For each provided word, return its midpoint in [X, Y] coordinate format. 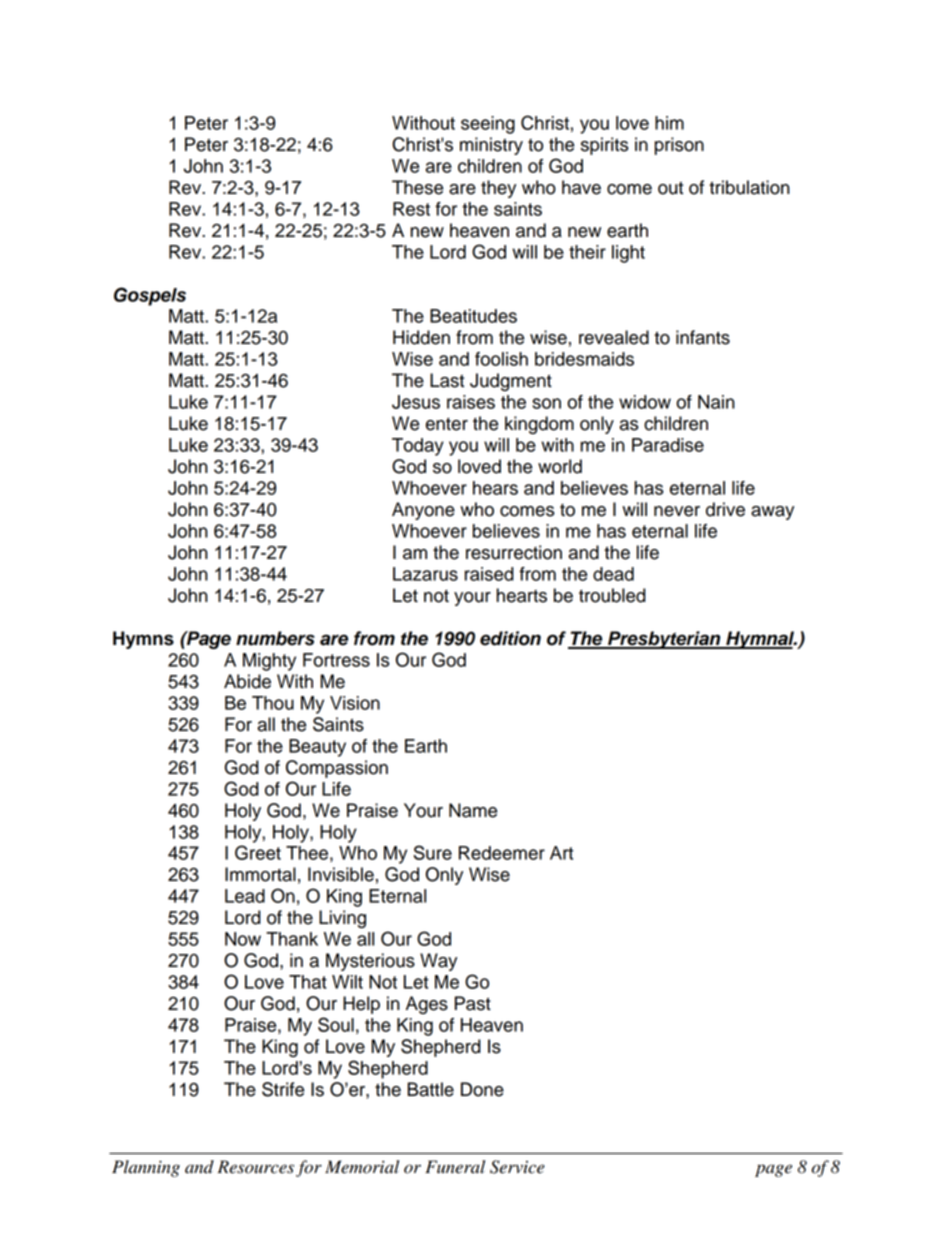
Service [517, 1167]
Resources [256, 1167]
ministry [491, 146]
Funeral [455, 1167]
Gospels [150, 296]
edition [510, 638]
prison [679, 146]
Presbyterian [664, 640]
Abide [247, 681]
